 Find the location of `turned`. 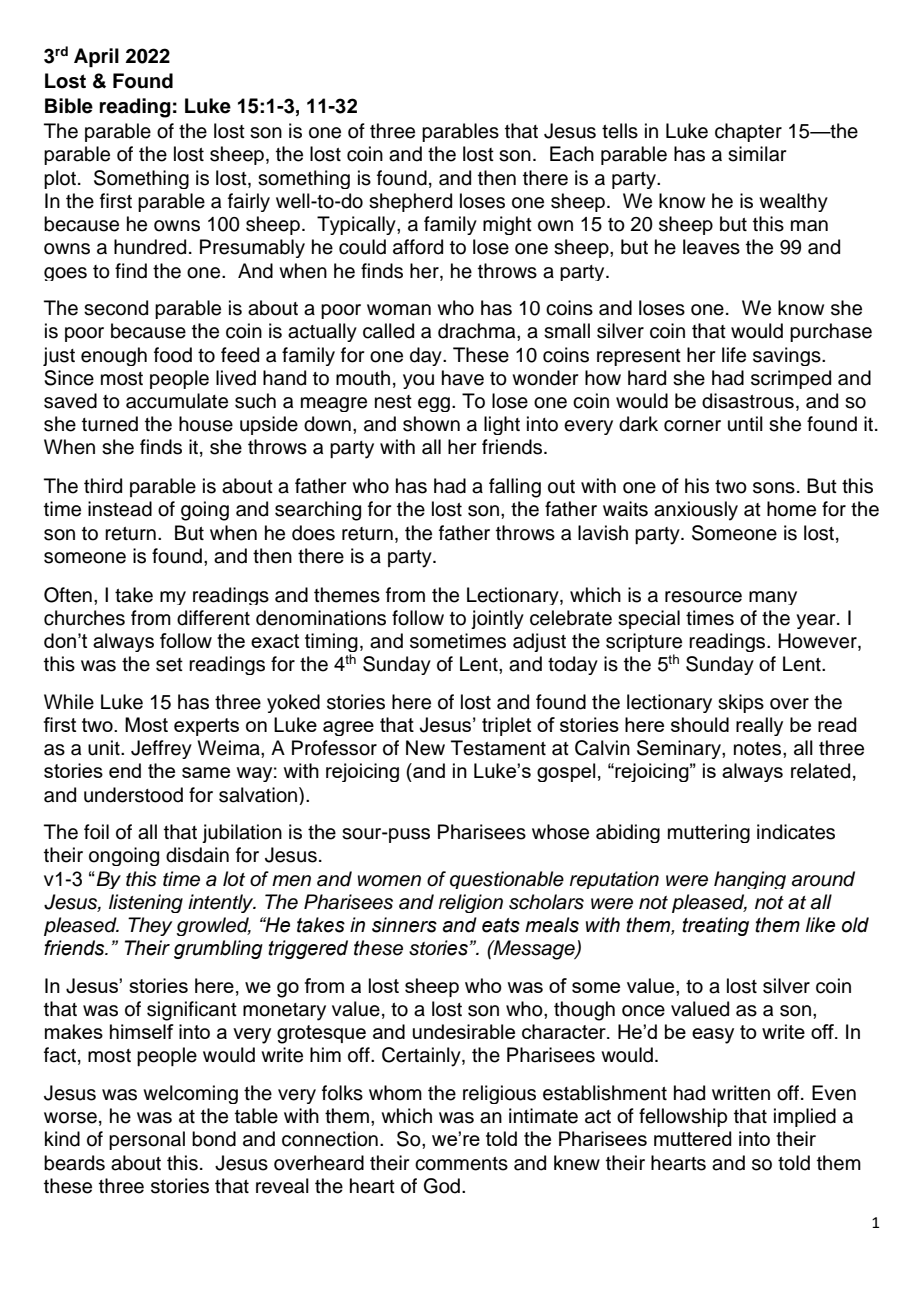

turned is located at coordinates (110, 424).
